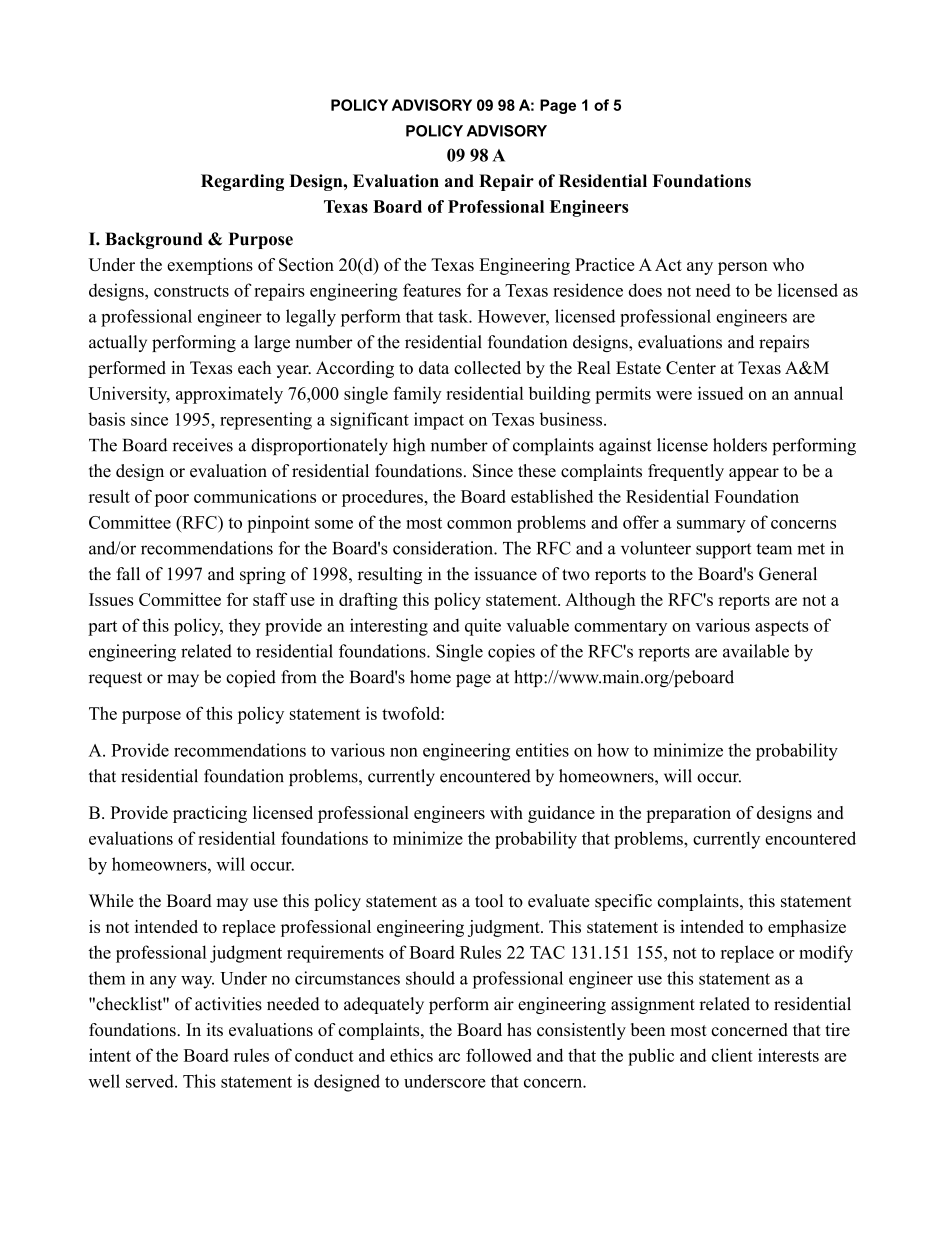  What do you see at coordinates (740, 445) in the document?
I see `holders` at bounding box center [740, 445].
